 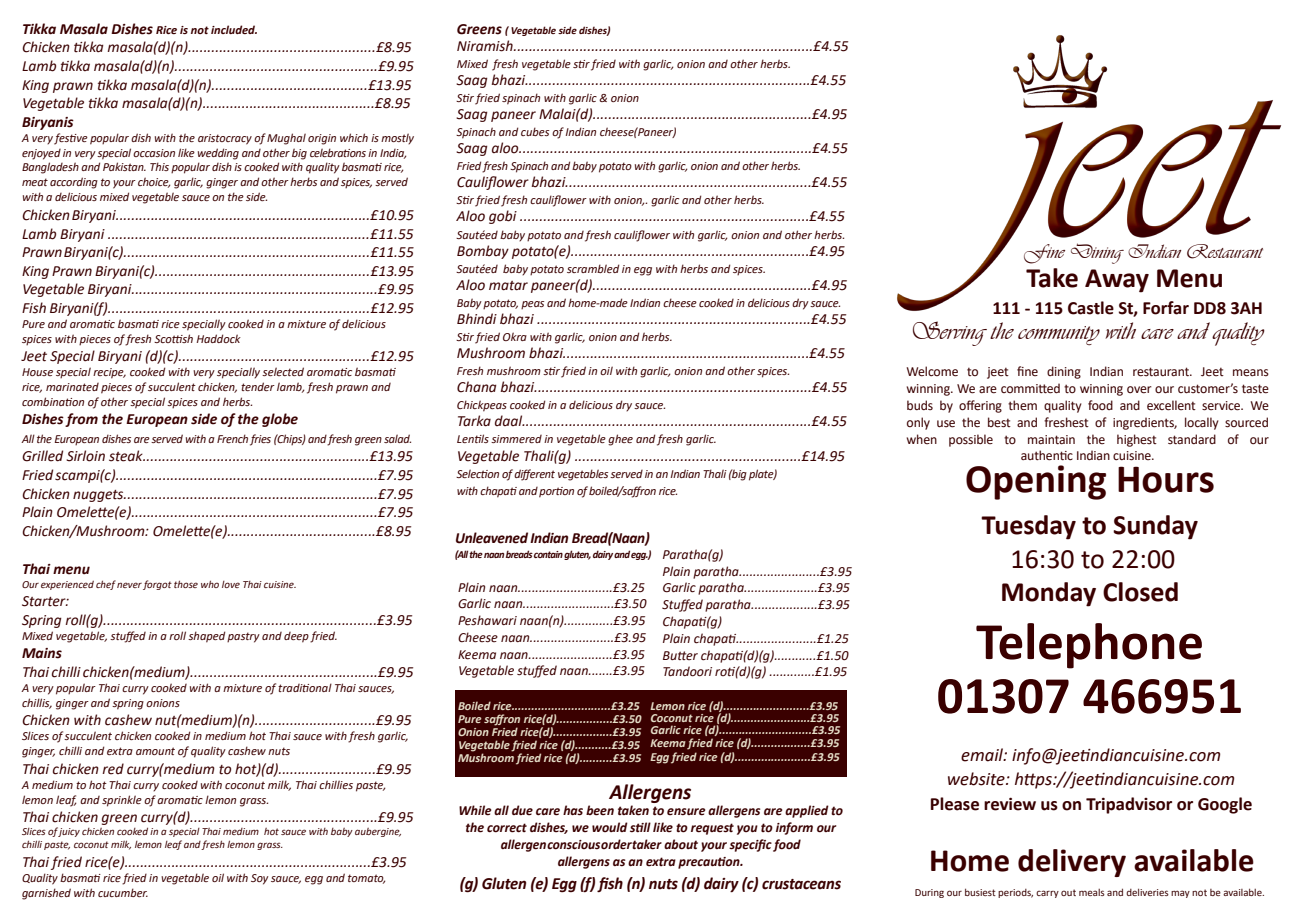 What do you see at coordinates (234, 29) in the screenshot?
I see `included` at bounding box center [234, 29].
